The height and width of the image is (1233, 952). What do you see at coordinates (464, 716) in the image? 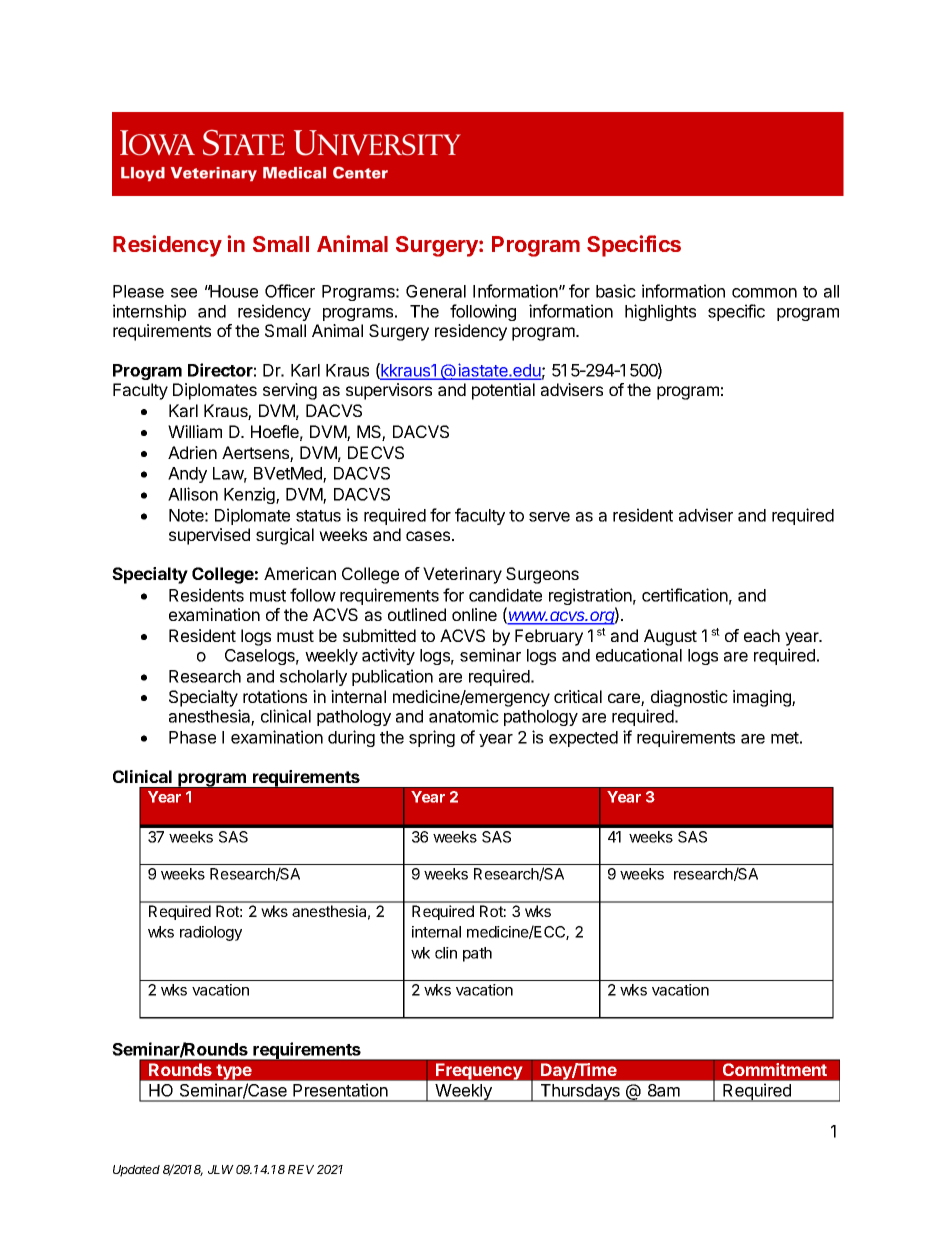
I see `anatomic` at bounding box center [464, 716].
